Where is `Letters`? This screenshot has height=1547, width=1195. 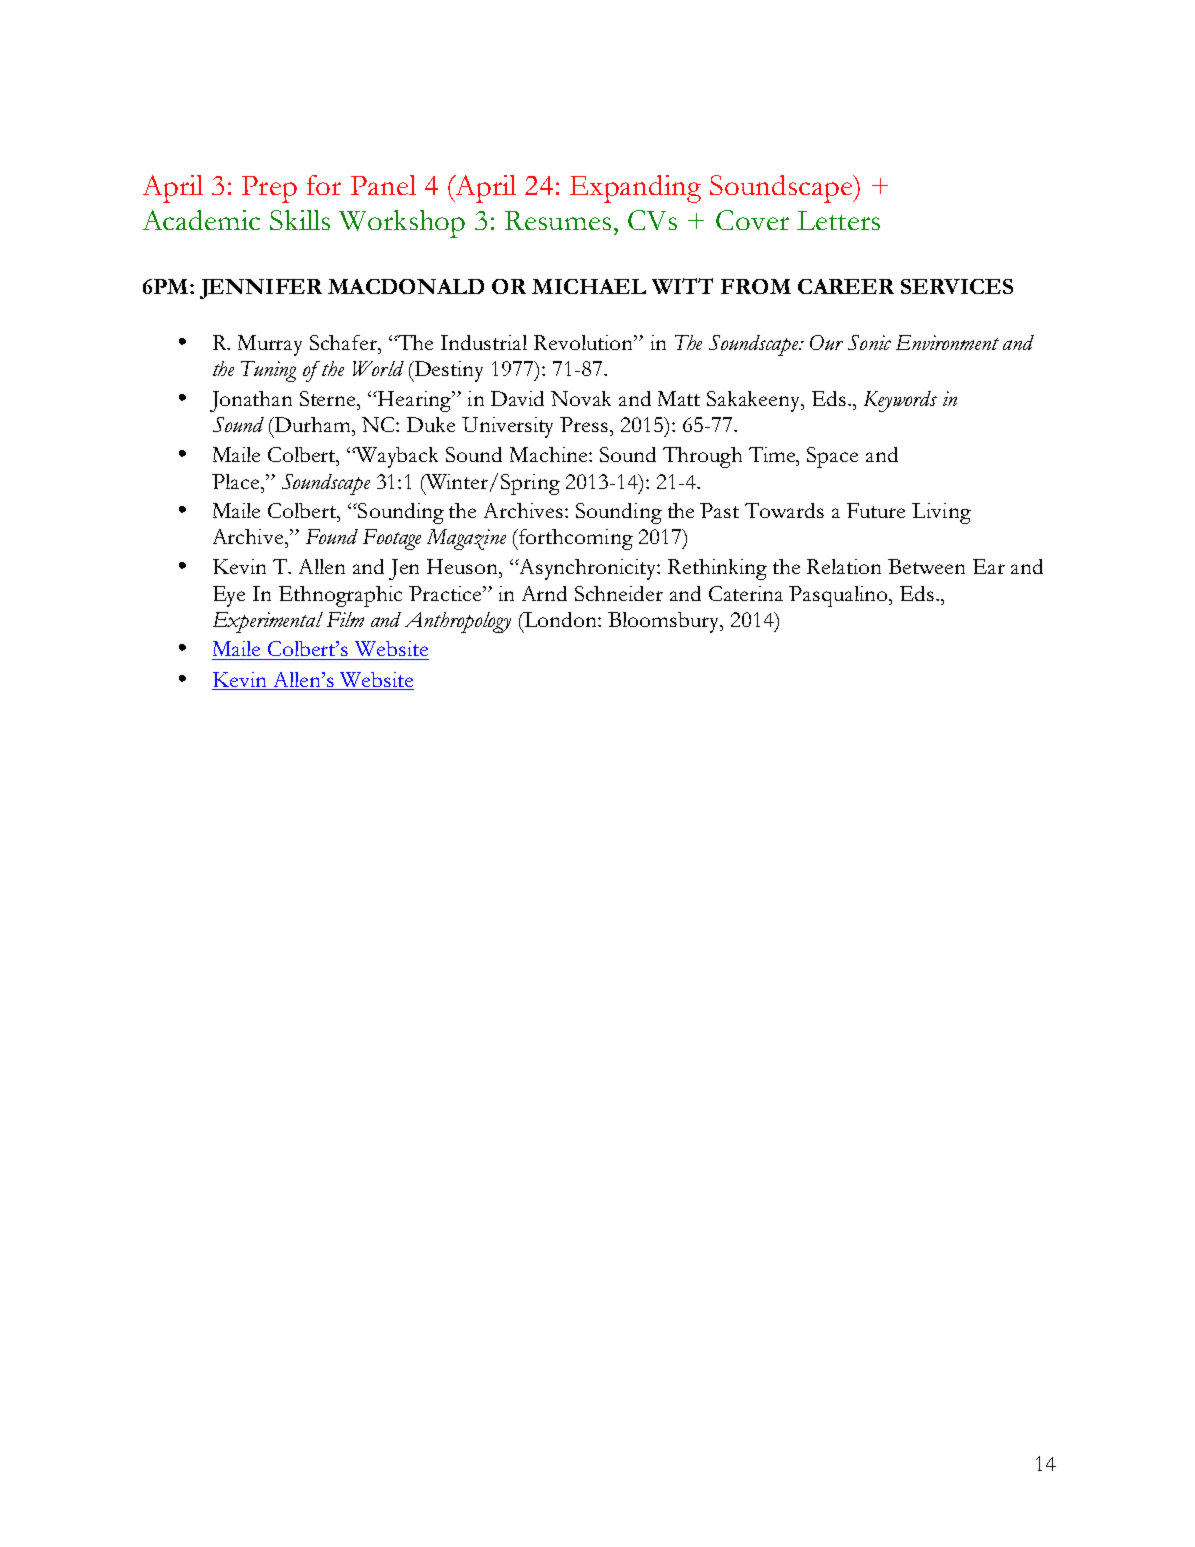 Letters is located at coordinates (838, 220).
